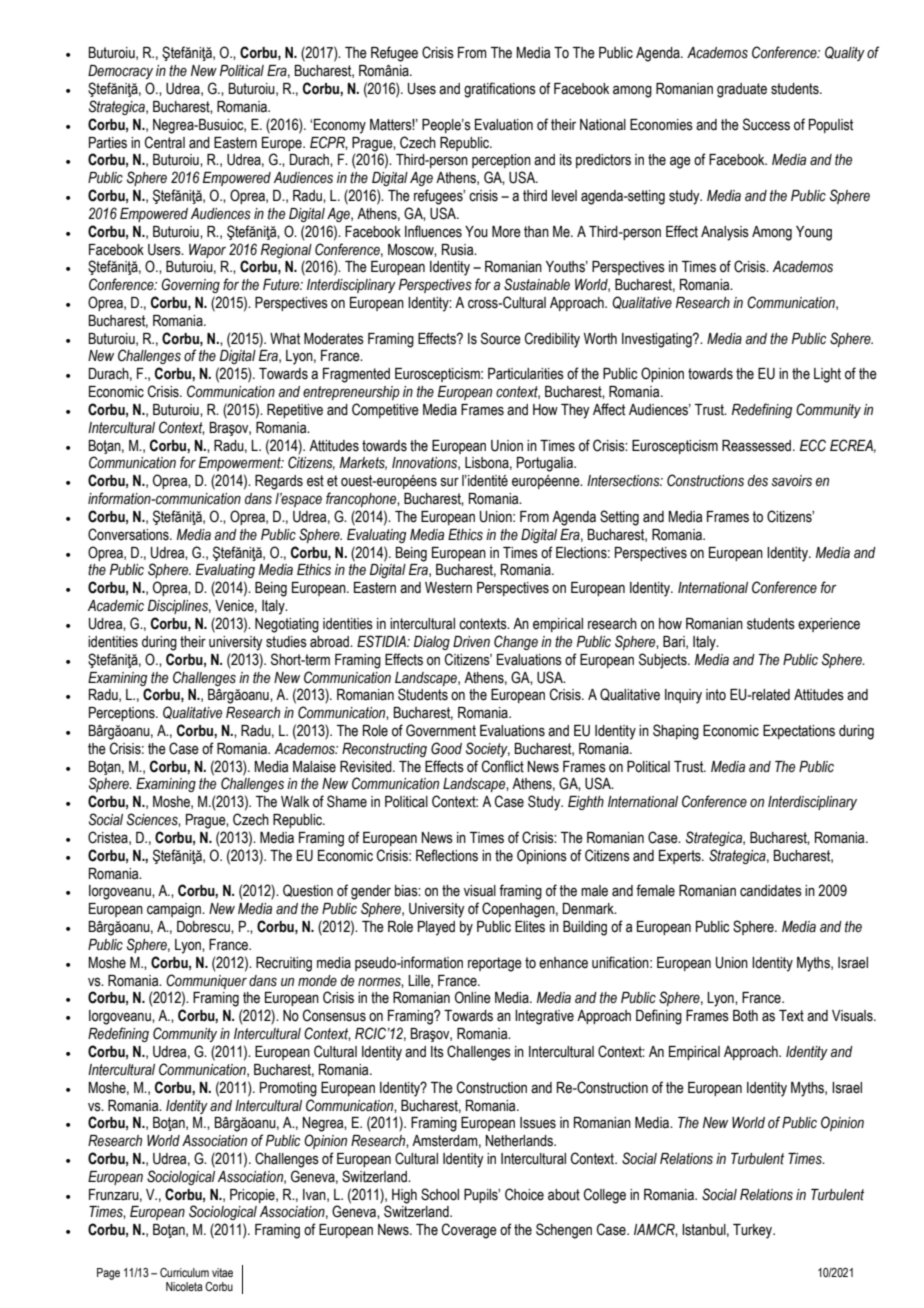 This document has height=1308, width=924. I want to click on Turkey, so click(754, 1231).
